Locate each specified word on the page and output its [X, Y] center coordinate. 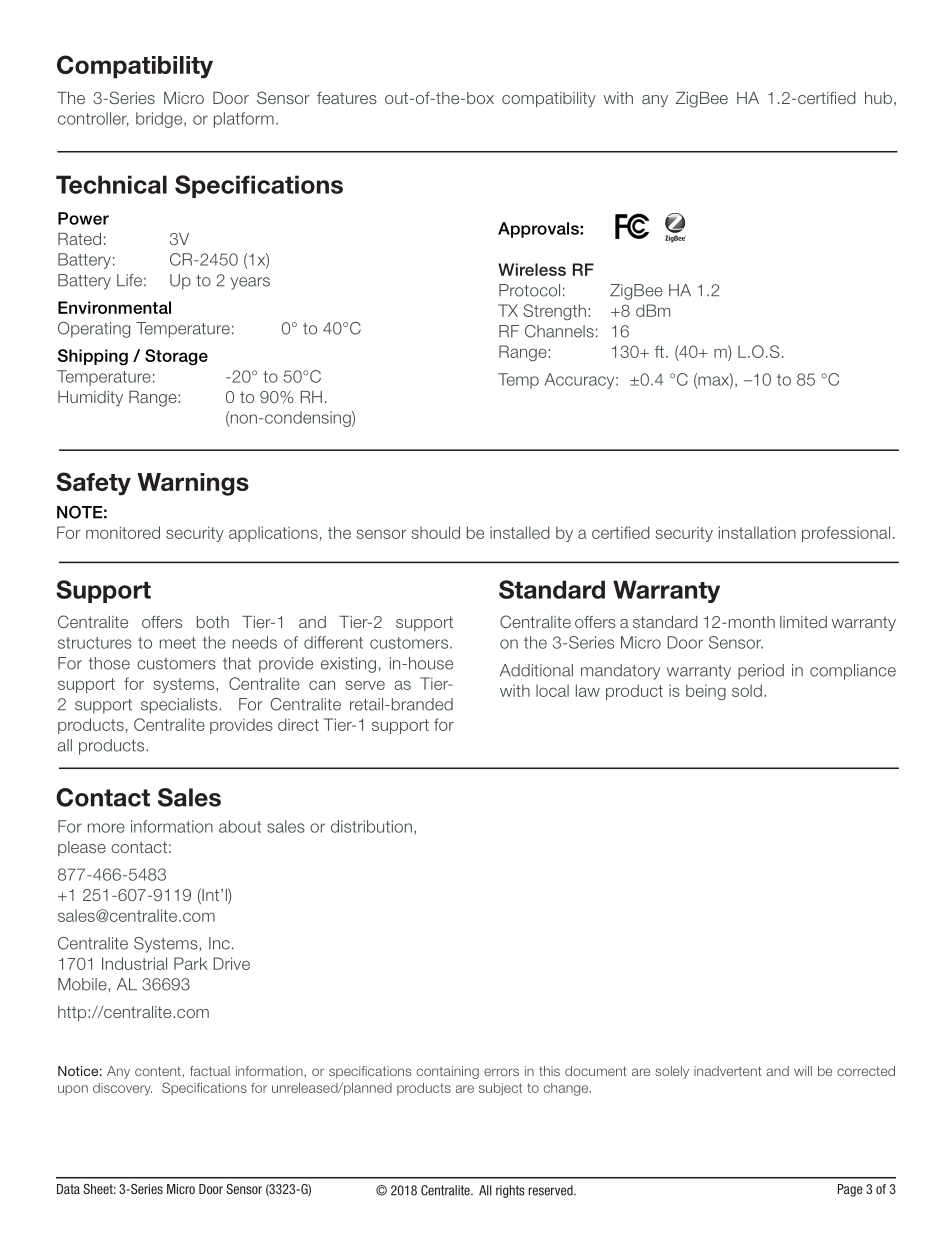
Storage [176, 357]
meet [178, 643]
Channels [559, 331]
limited [803, 622]
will [803, 1071]
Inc [219, 943]
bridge [160, 120]
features [347, 98]
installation [757, 532]
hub [878, 98]
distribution [371, 826]
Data [68, 1189]
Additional [536, 670]
